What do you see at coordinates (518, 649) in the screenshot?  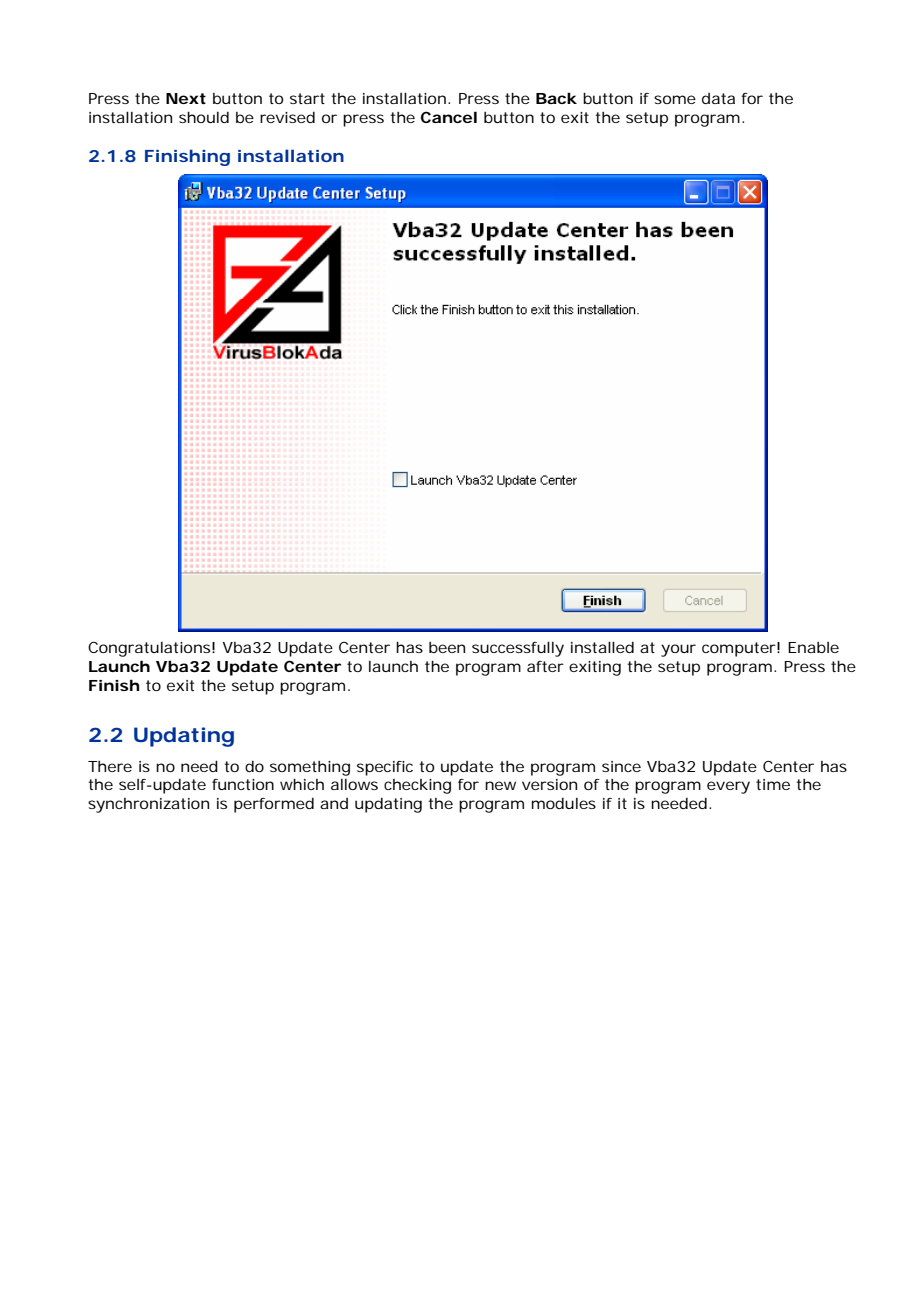 I see `successfully` at bounding box center [518, 649].
